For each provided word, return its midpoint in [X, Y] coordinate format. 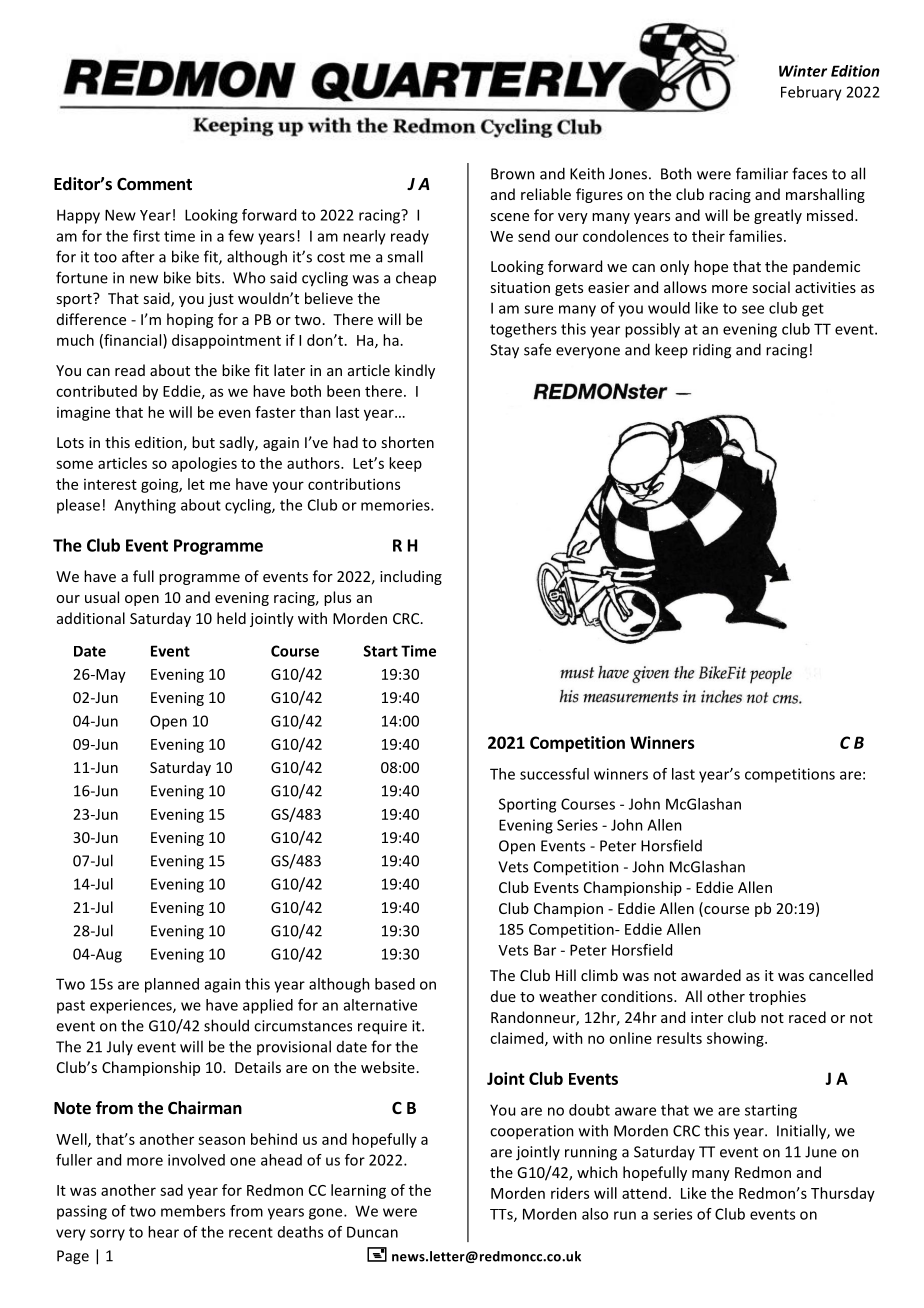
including [411, 577]
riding [712, 351]
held [231, 618]
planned [172, 985]
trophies [777, 997]
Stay [504, 351]
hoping [190, 320]
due [503, 996]
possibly [652, 330]
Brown [513, 174]
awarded [711, 975]
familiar [762, 173]
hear [163, 1232]
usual [102, 597]
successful [554, 774]
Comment [154, 184]
